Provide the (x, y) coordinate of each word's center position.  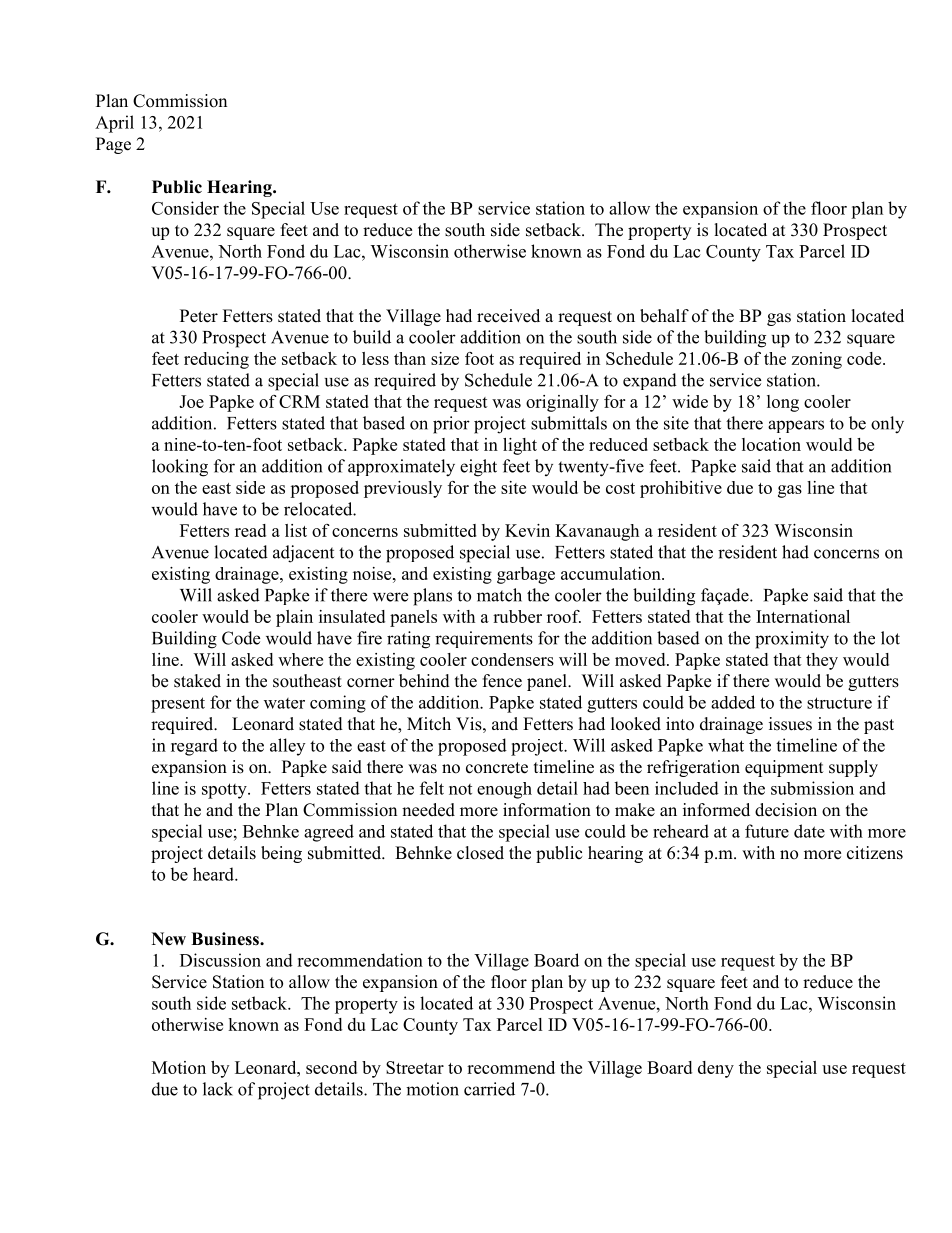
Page (113, 145)
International (803, 616)
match (499, 595)
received (508, 316)
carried (489, 1089)
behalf (664, 316)
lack (218, 1089)
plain (294, 618)
